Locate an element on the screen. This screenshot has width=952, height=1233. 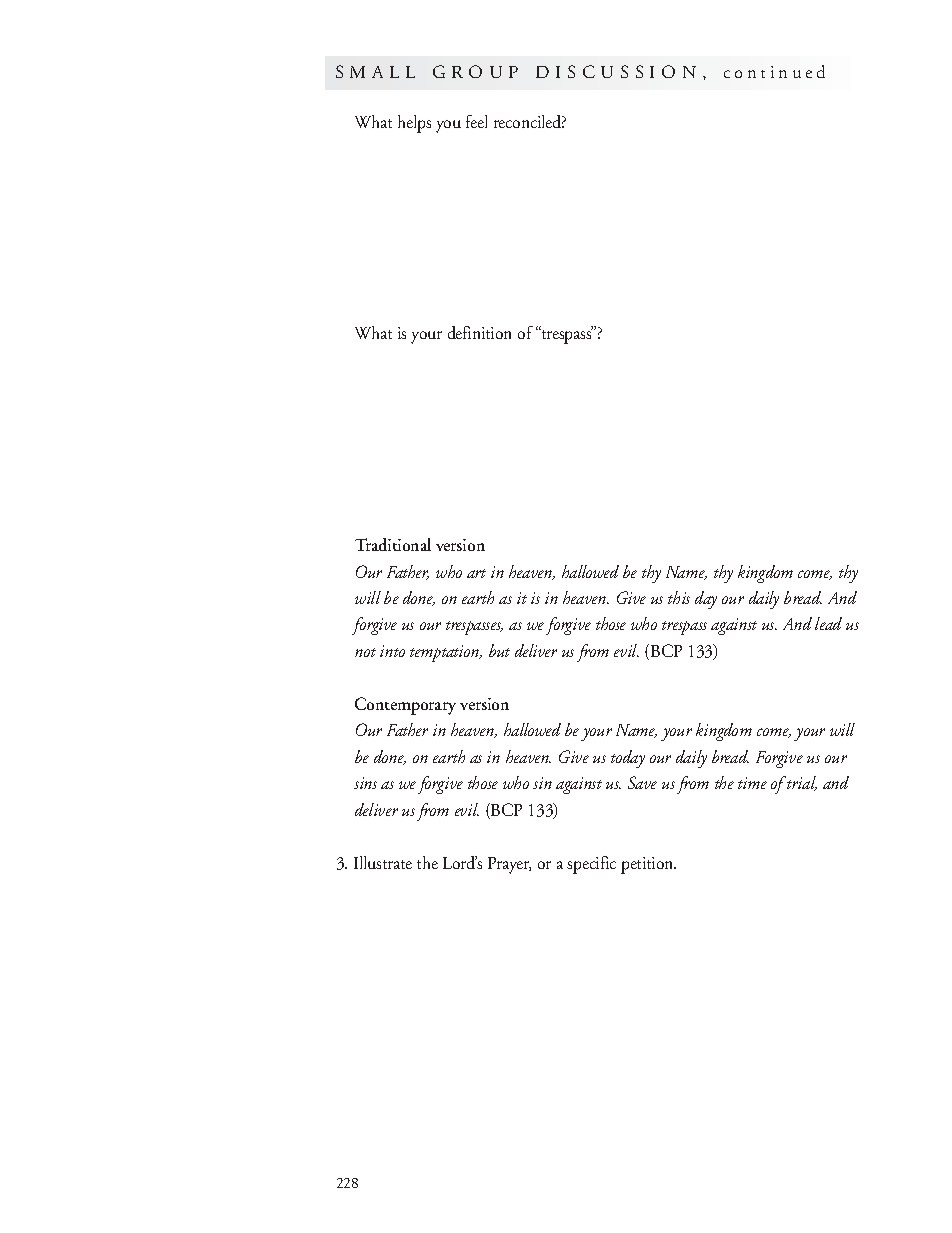
trial is located at coordinates (801, 783).
